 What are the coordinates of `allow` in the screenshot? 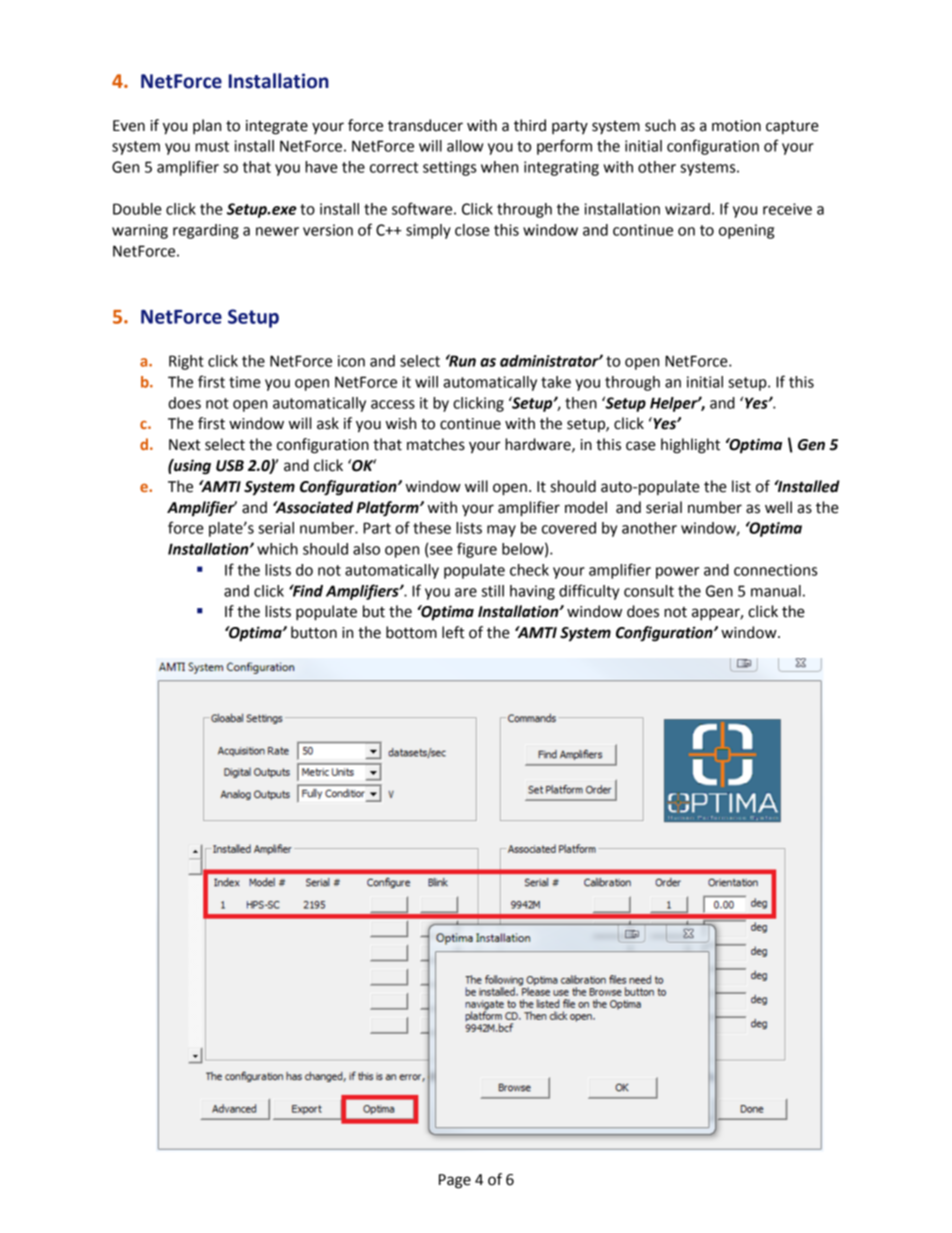 It's located at (465, 146).
